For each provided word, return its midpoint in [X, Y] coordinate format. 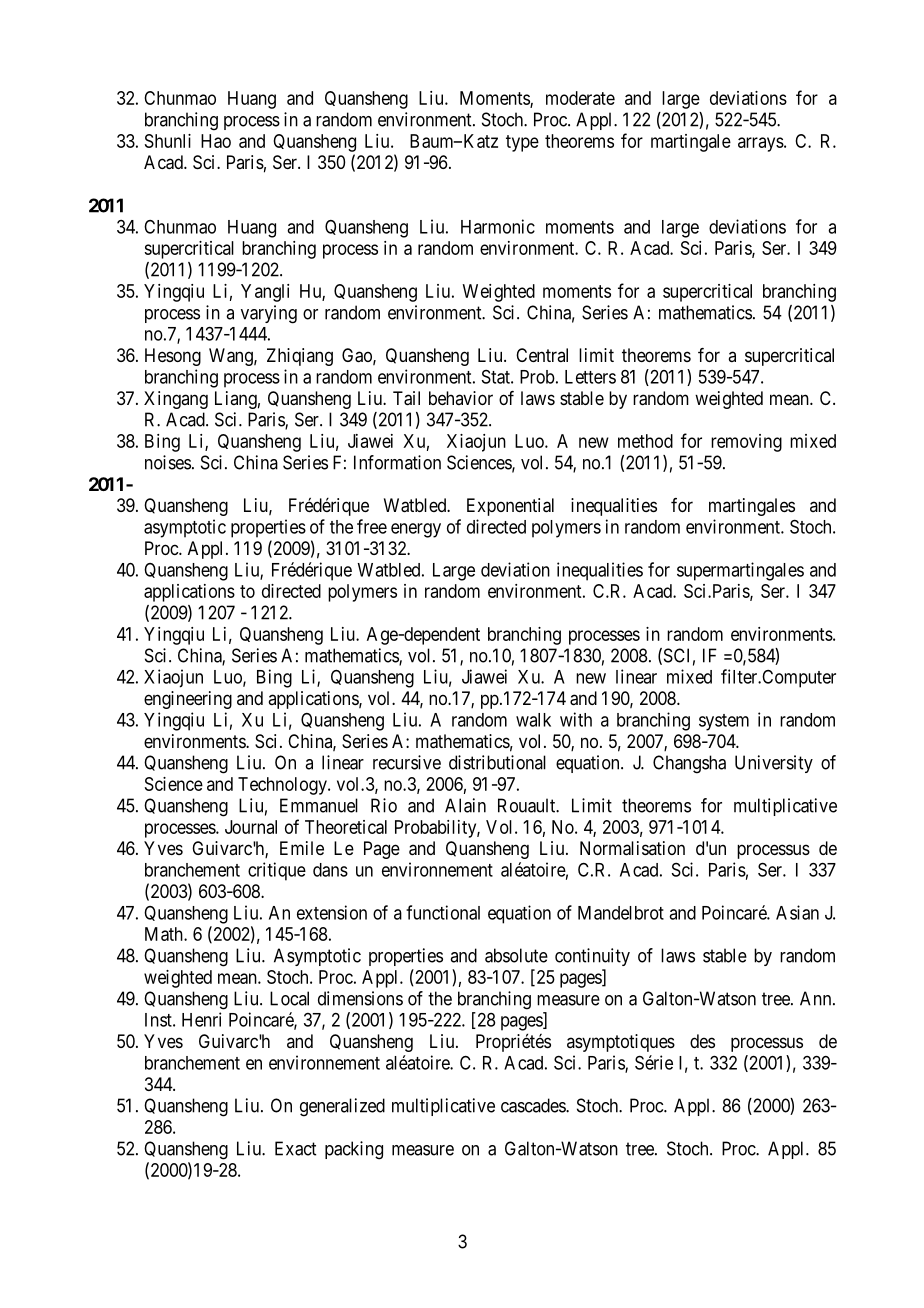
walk [533, 720]
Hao [216, 141]
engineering [188, 700]
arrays [761, 144]
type [522, 143]
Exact [295, 1148]
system [724, 722]
